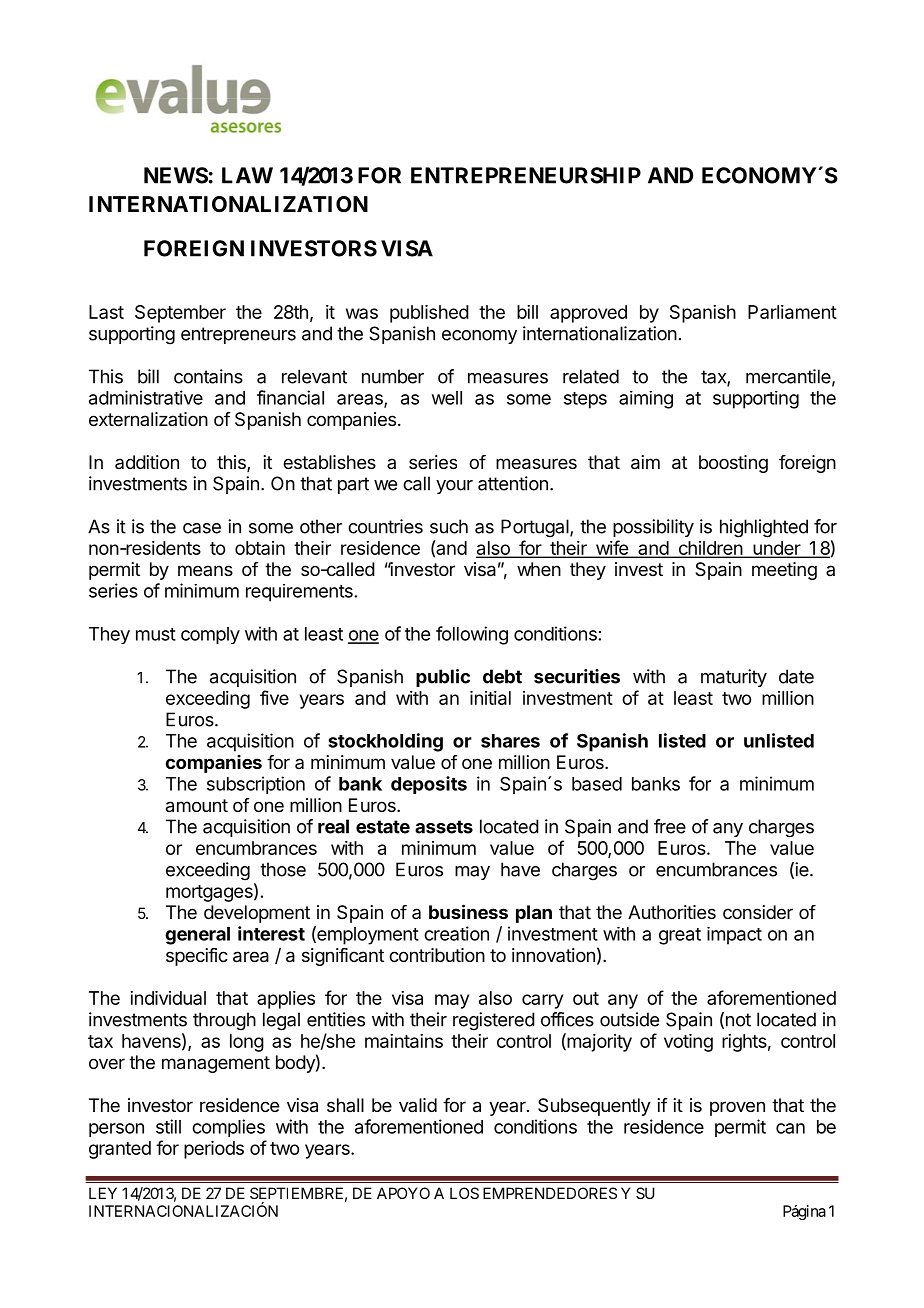  Describe the element at coordinates (247, 175) in the screenshot. I see `LAW` at that location.
